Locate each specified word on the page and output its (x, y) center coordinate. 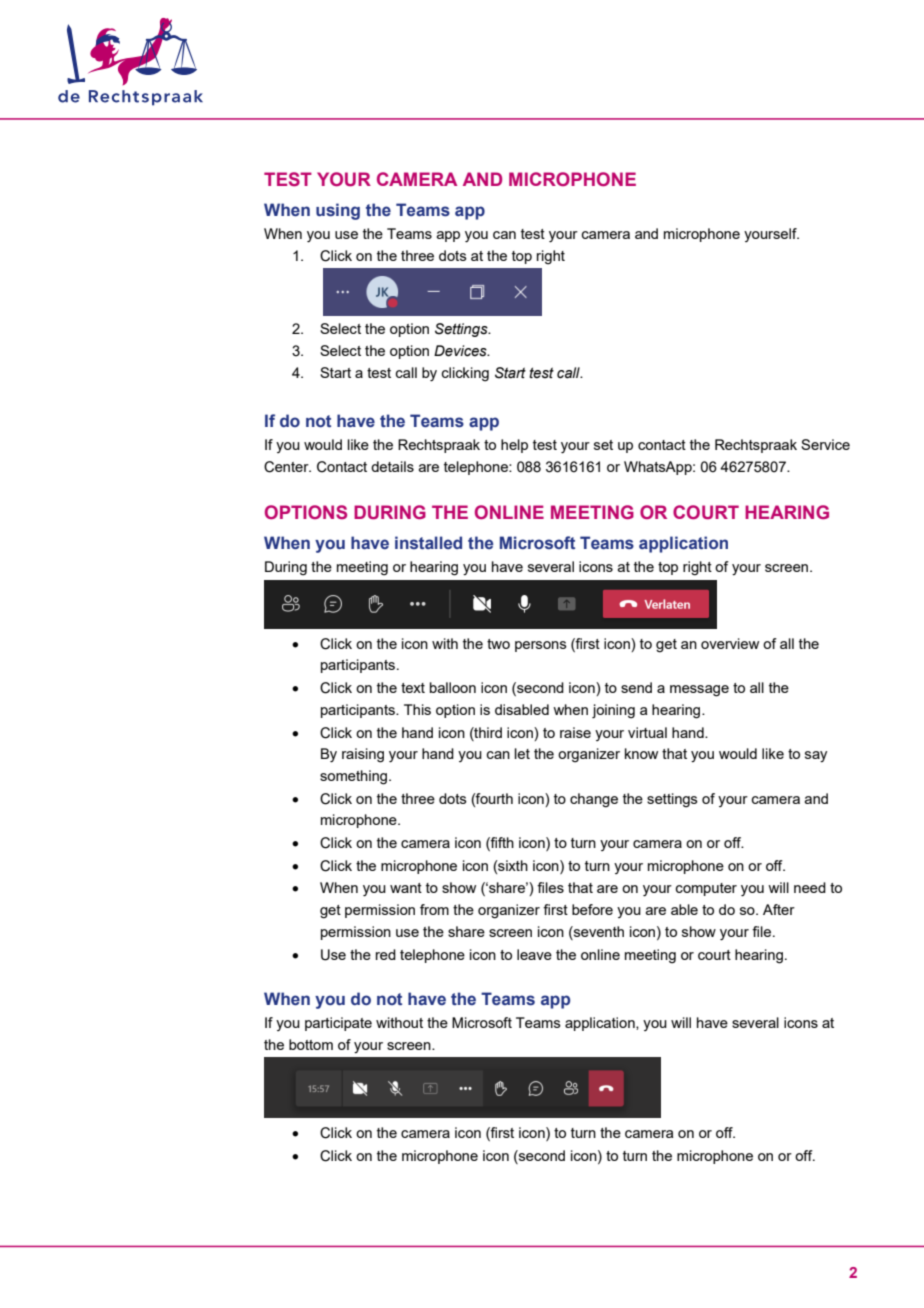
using (338, 211)
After (779, 909)
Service (825, 444)
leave (534, 954)
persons (541, 646)
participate (338, 1024)
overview (730, 643)
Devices (461, 351)
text (413, 688)
